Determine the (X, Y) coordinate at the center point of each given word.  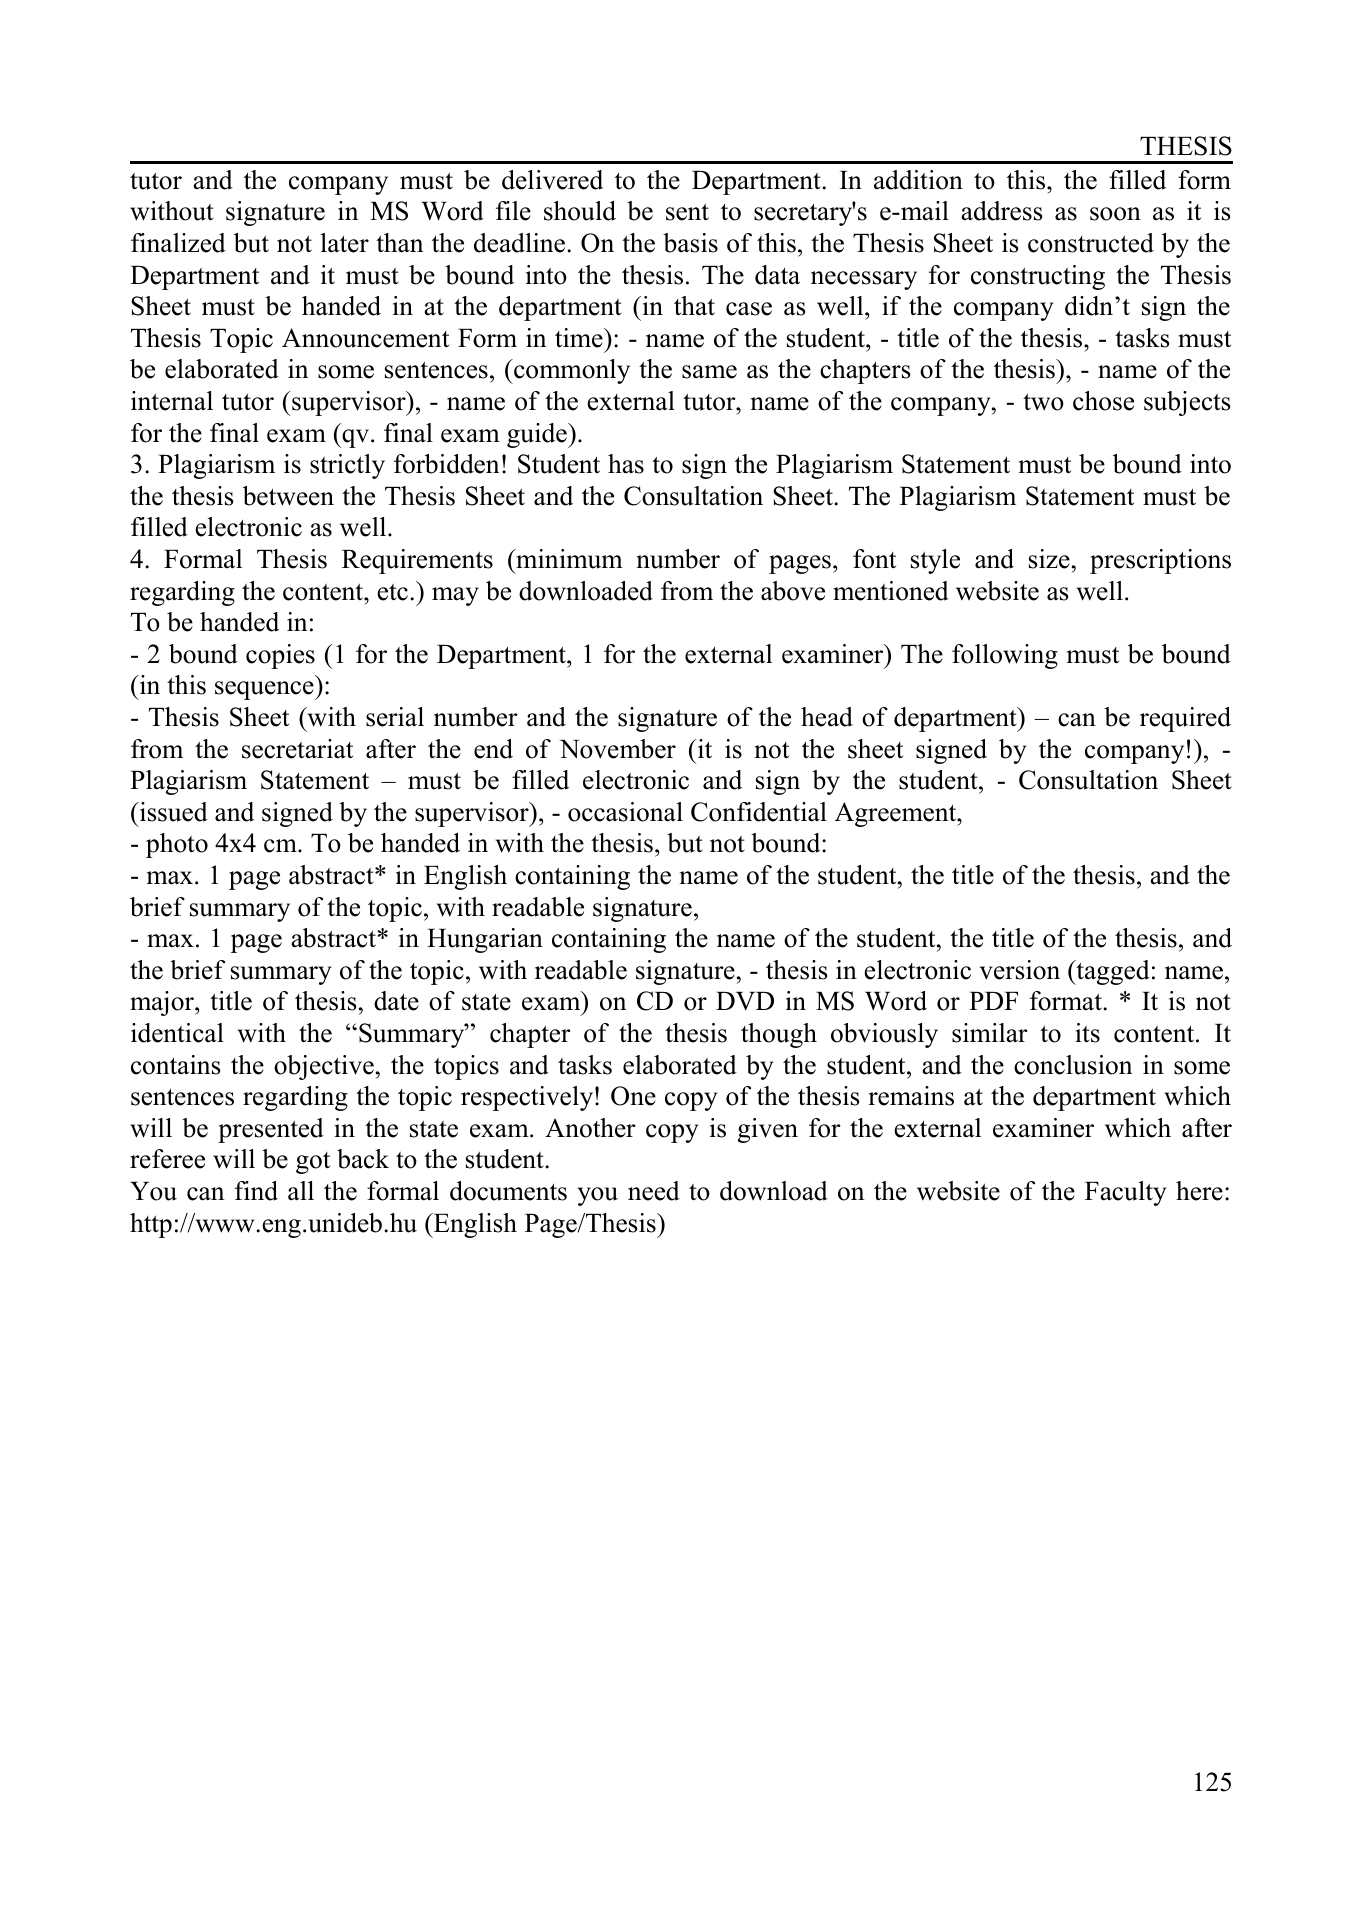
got (313, 1163)
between (288, 496)
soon (1115, 214)
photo (177, 845)
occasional (625, 812)
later (345, 243)
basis (690, 243)
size (1049, 559)
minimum (568, 559)
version (1020, 970)
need (654, 1191)
